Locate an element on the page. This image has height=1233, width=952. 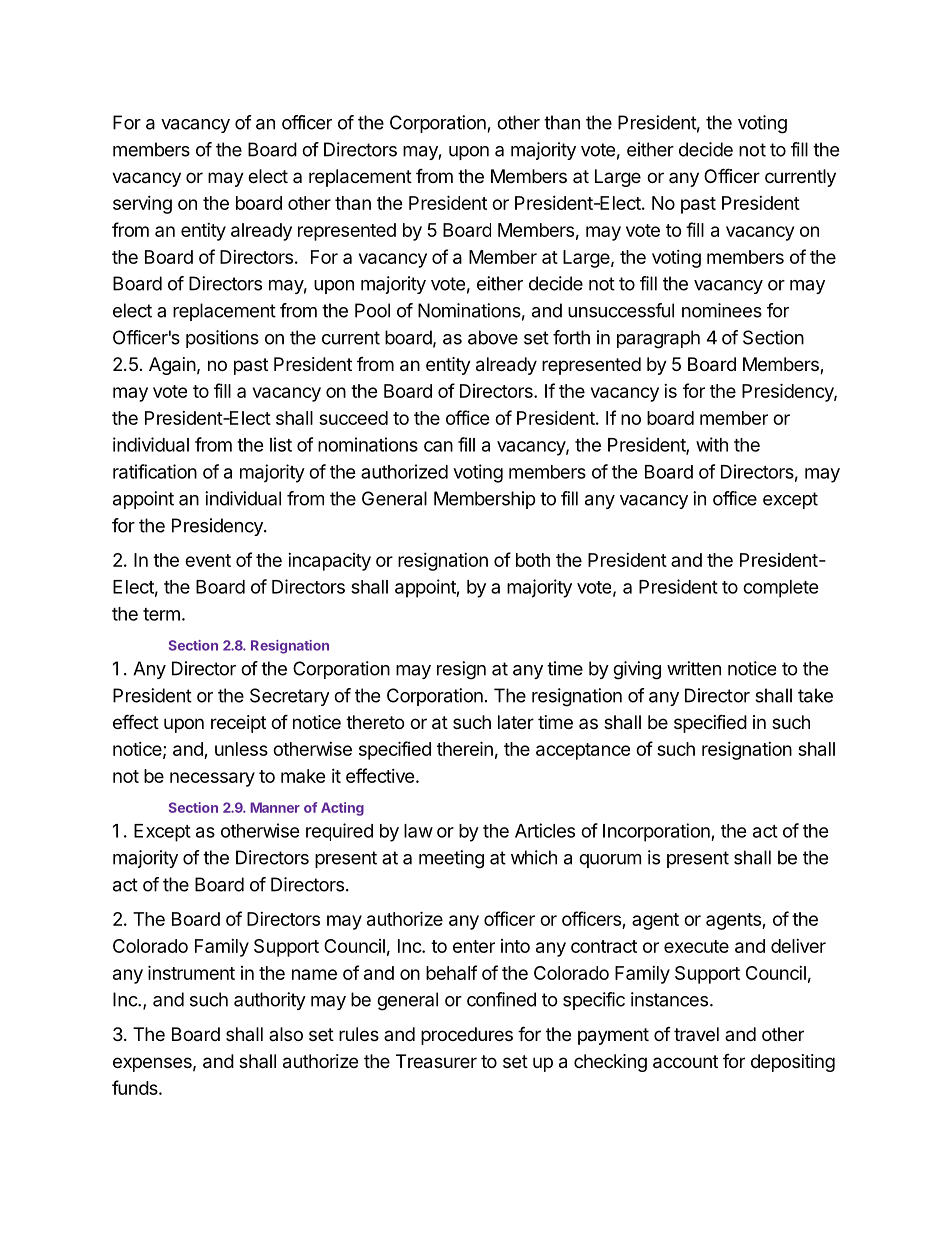
both is located at coordinates (533, 560).
